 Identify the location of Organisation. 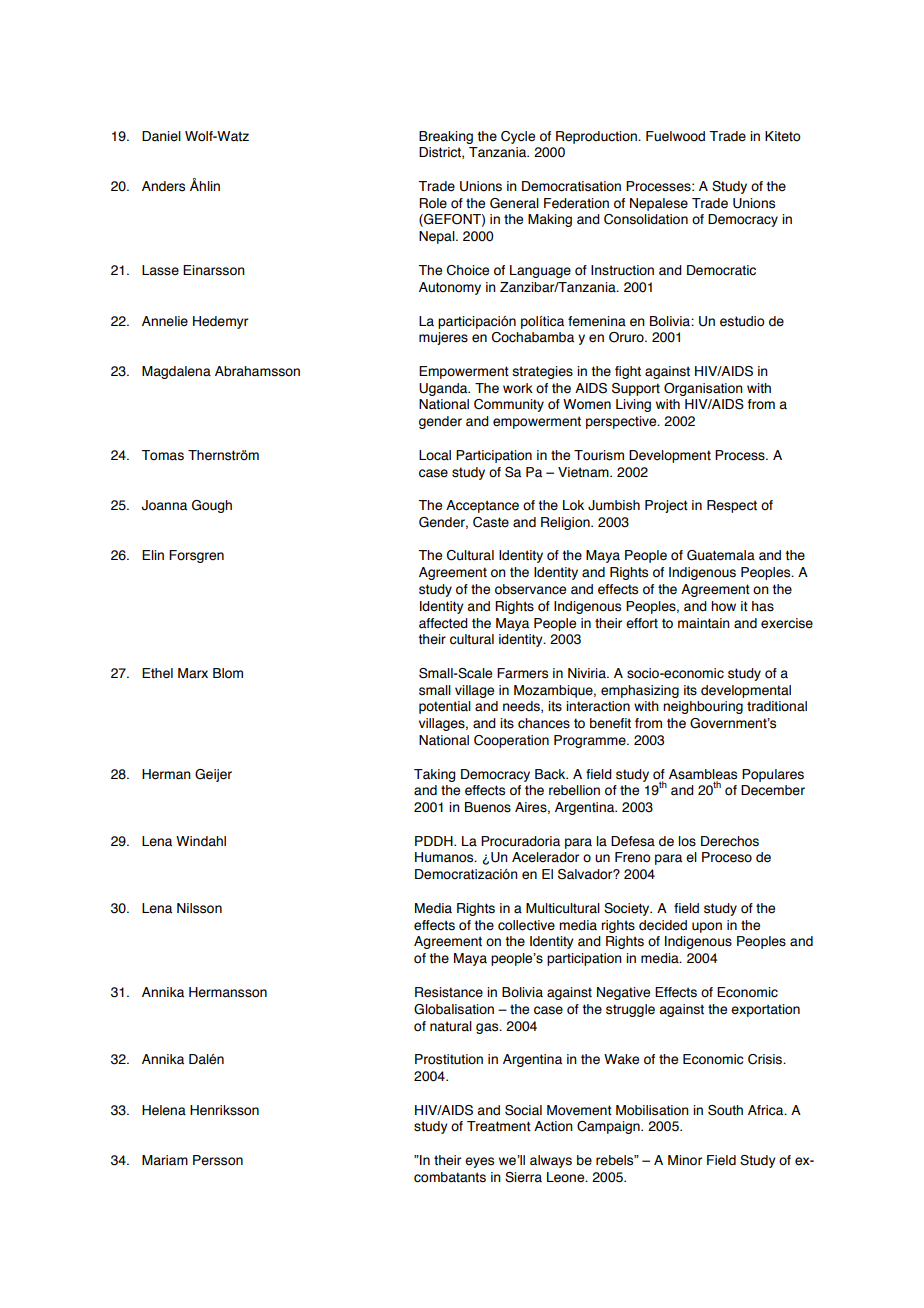
(703, 389).
